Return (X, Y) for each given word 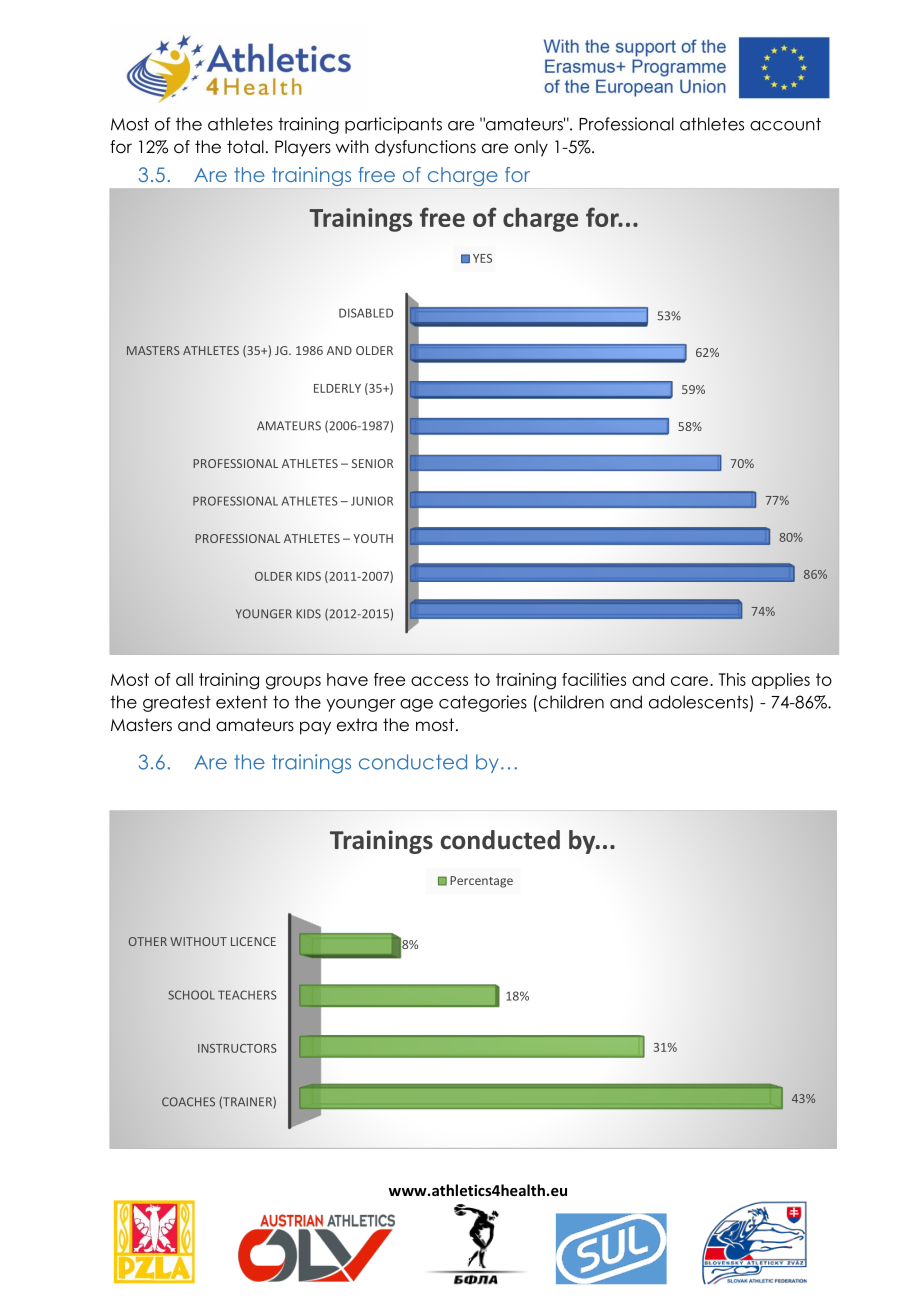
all (184, 679)
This (732, 679)
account (785, 124)
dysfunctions (425, 148)
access (439, 681)
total (245, 147)
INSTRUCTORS (237, 1048)
